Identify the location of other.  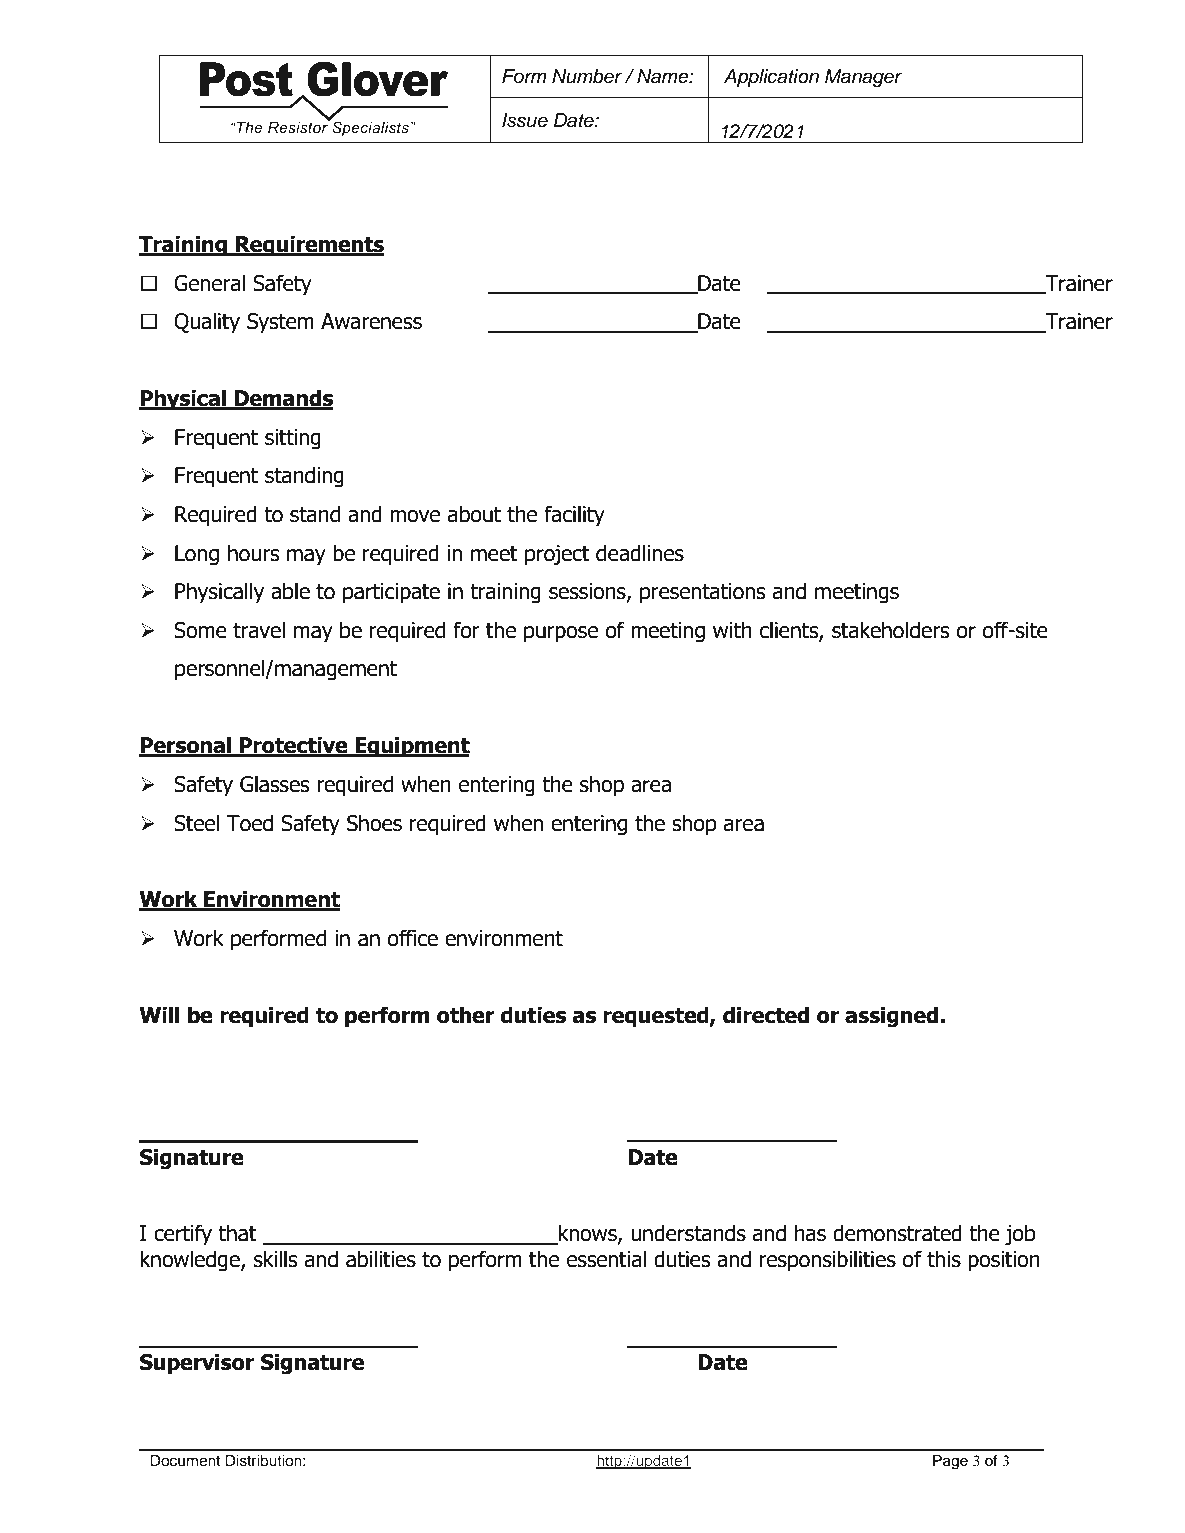
(466, 1015).
